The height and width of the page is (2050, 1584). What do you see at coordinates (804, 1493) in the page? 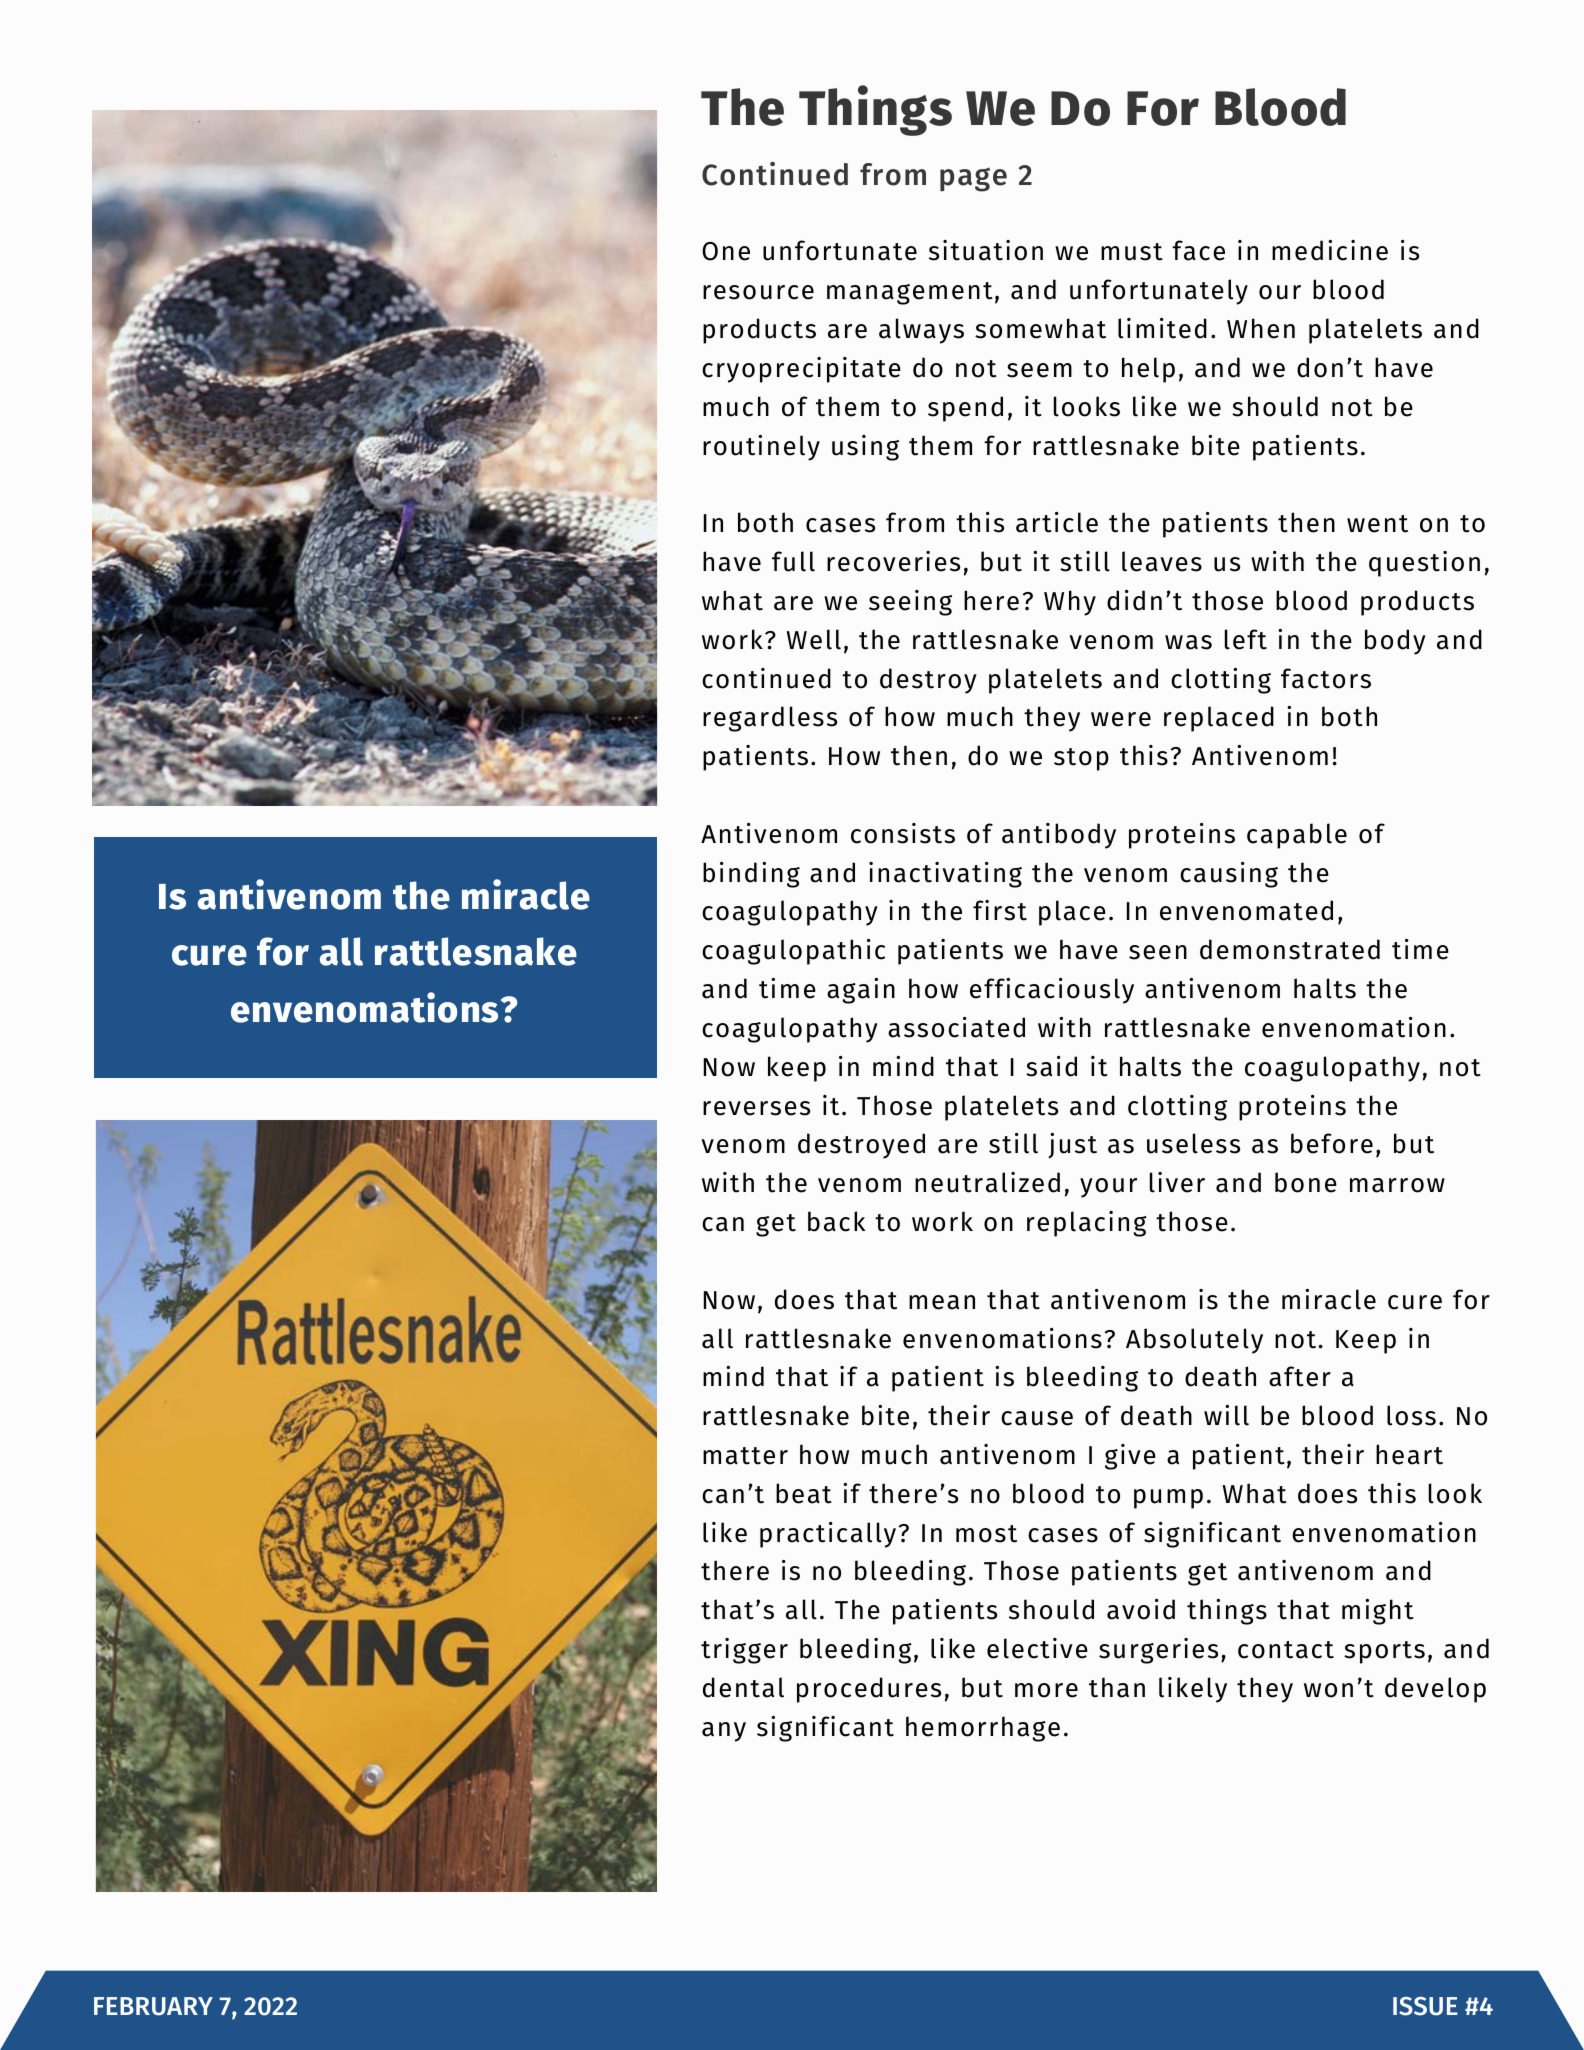
I see `beat` at bounding box center [804, 1493].
